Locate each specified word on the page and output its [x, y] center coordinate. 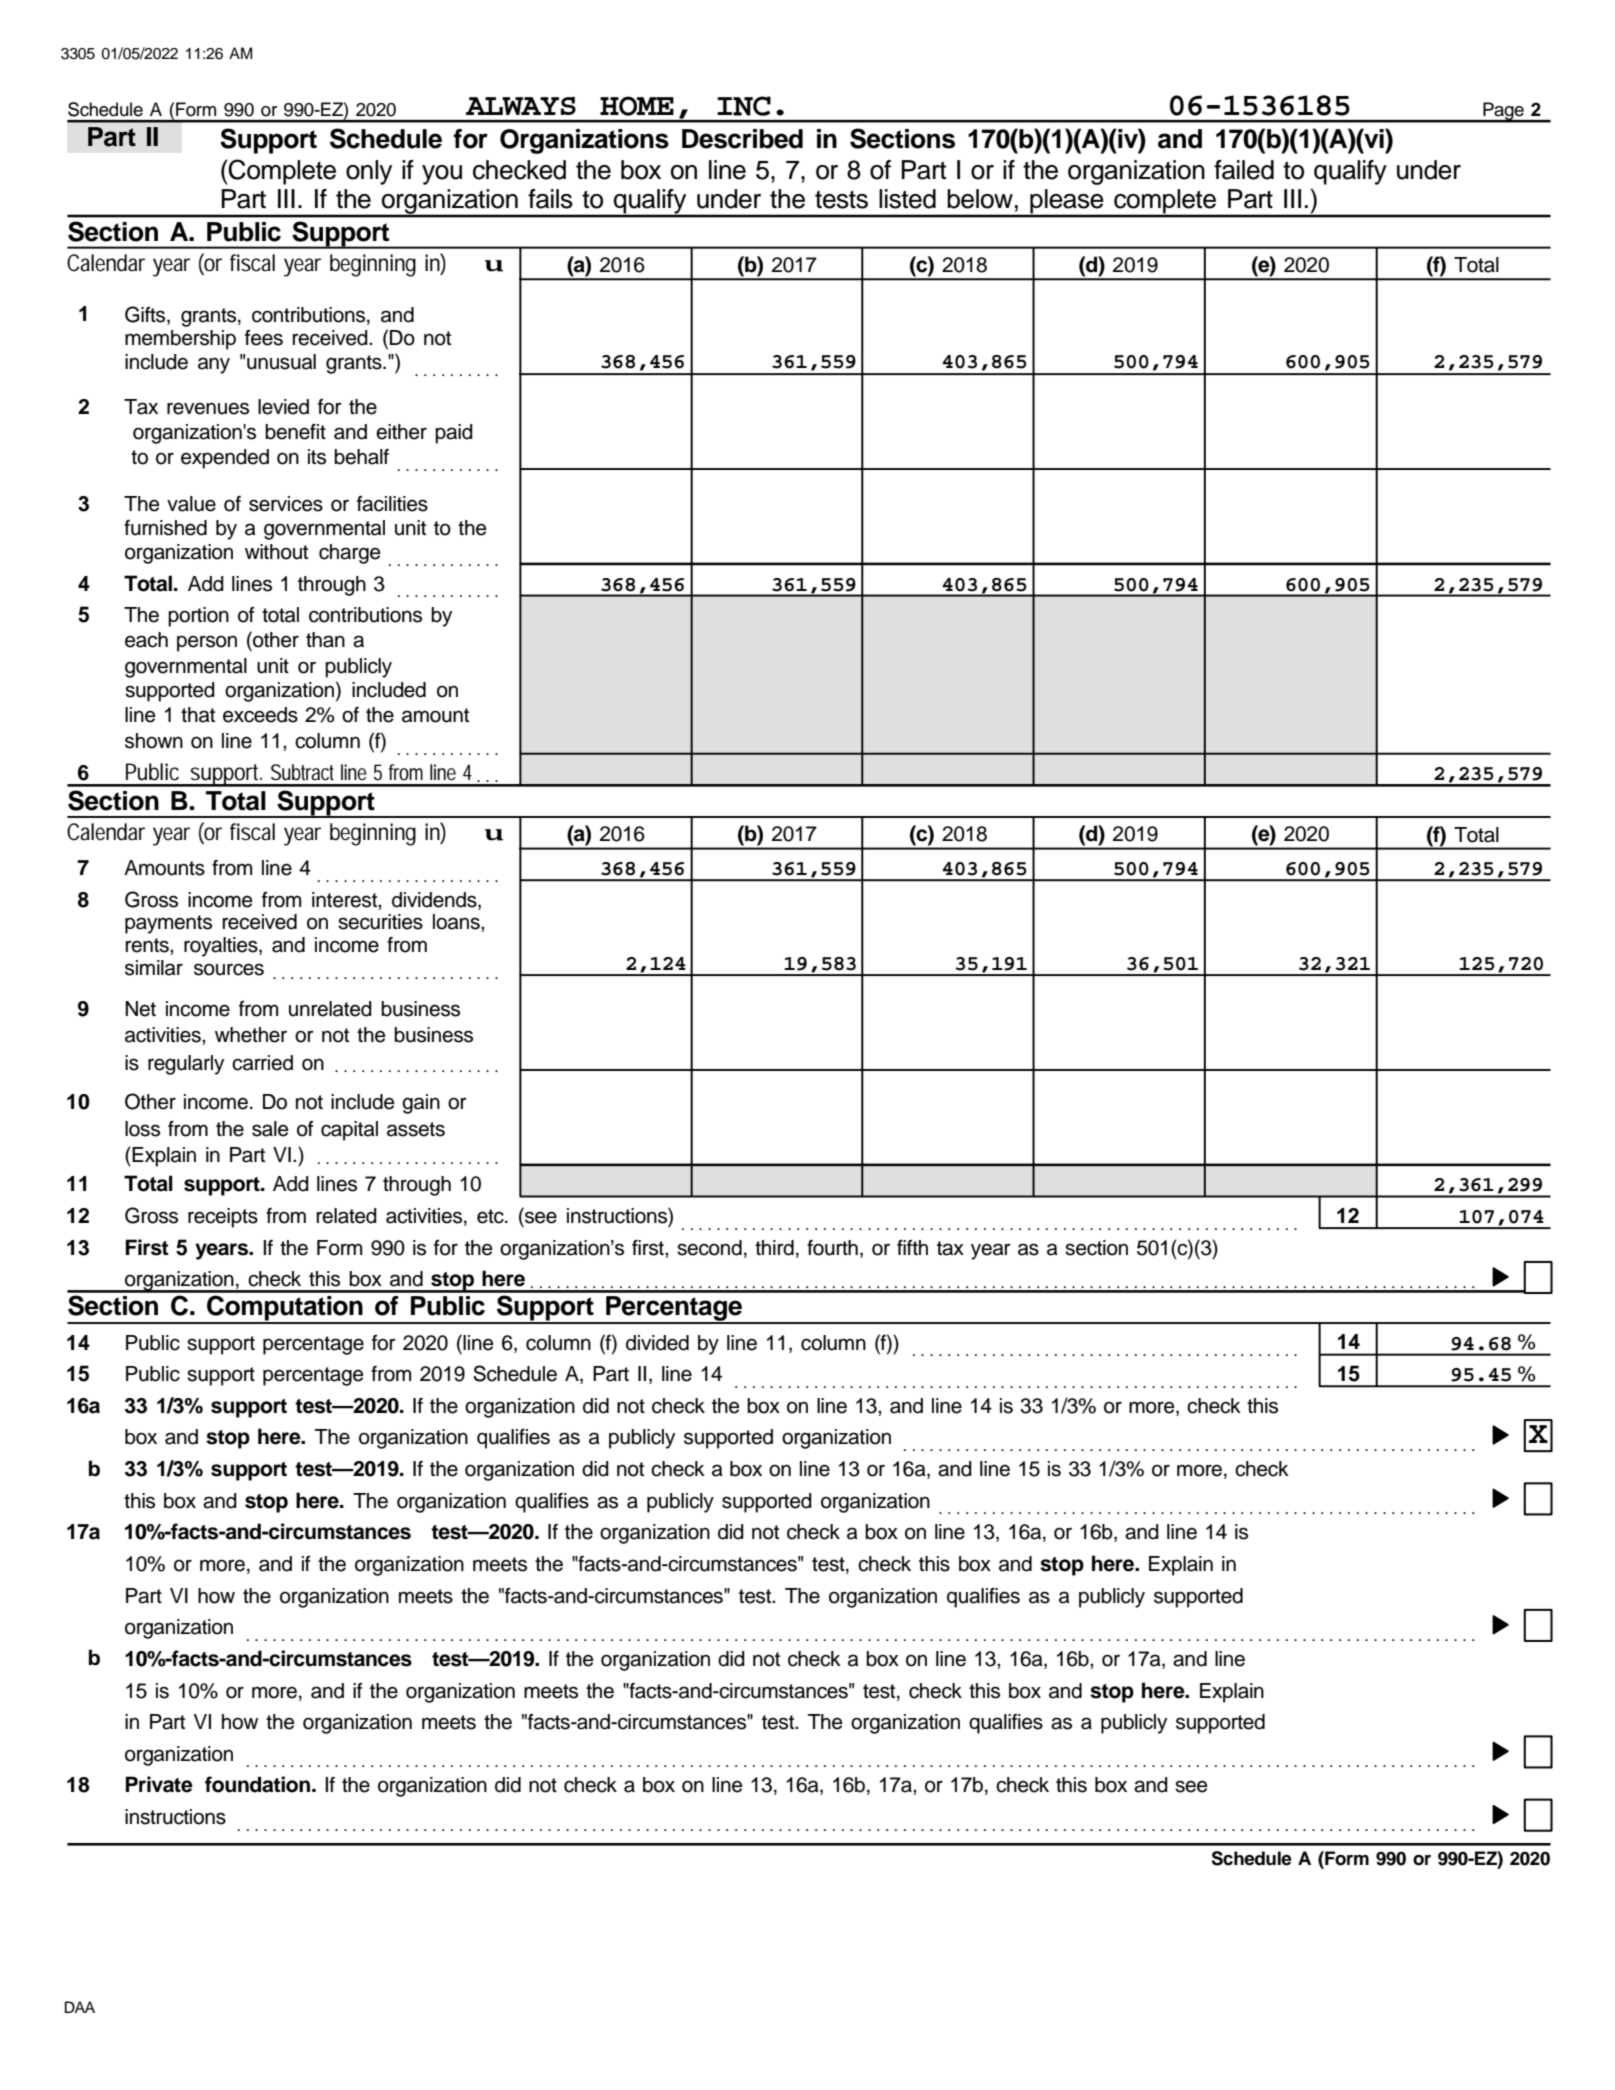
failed [1244, 170]
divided [657, 1343]
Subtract [302, 772]
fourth [832, 1248]
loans [457, 922]
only [369, 172]
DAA [80, 2007]
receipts [223, 1218]
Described [742, 139]
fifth [912, 1247]
